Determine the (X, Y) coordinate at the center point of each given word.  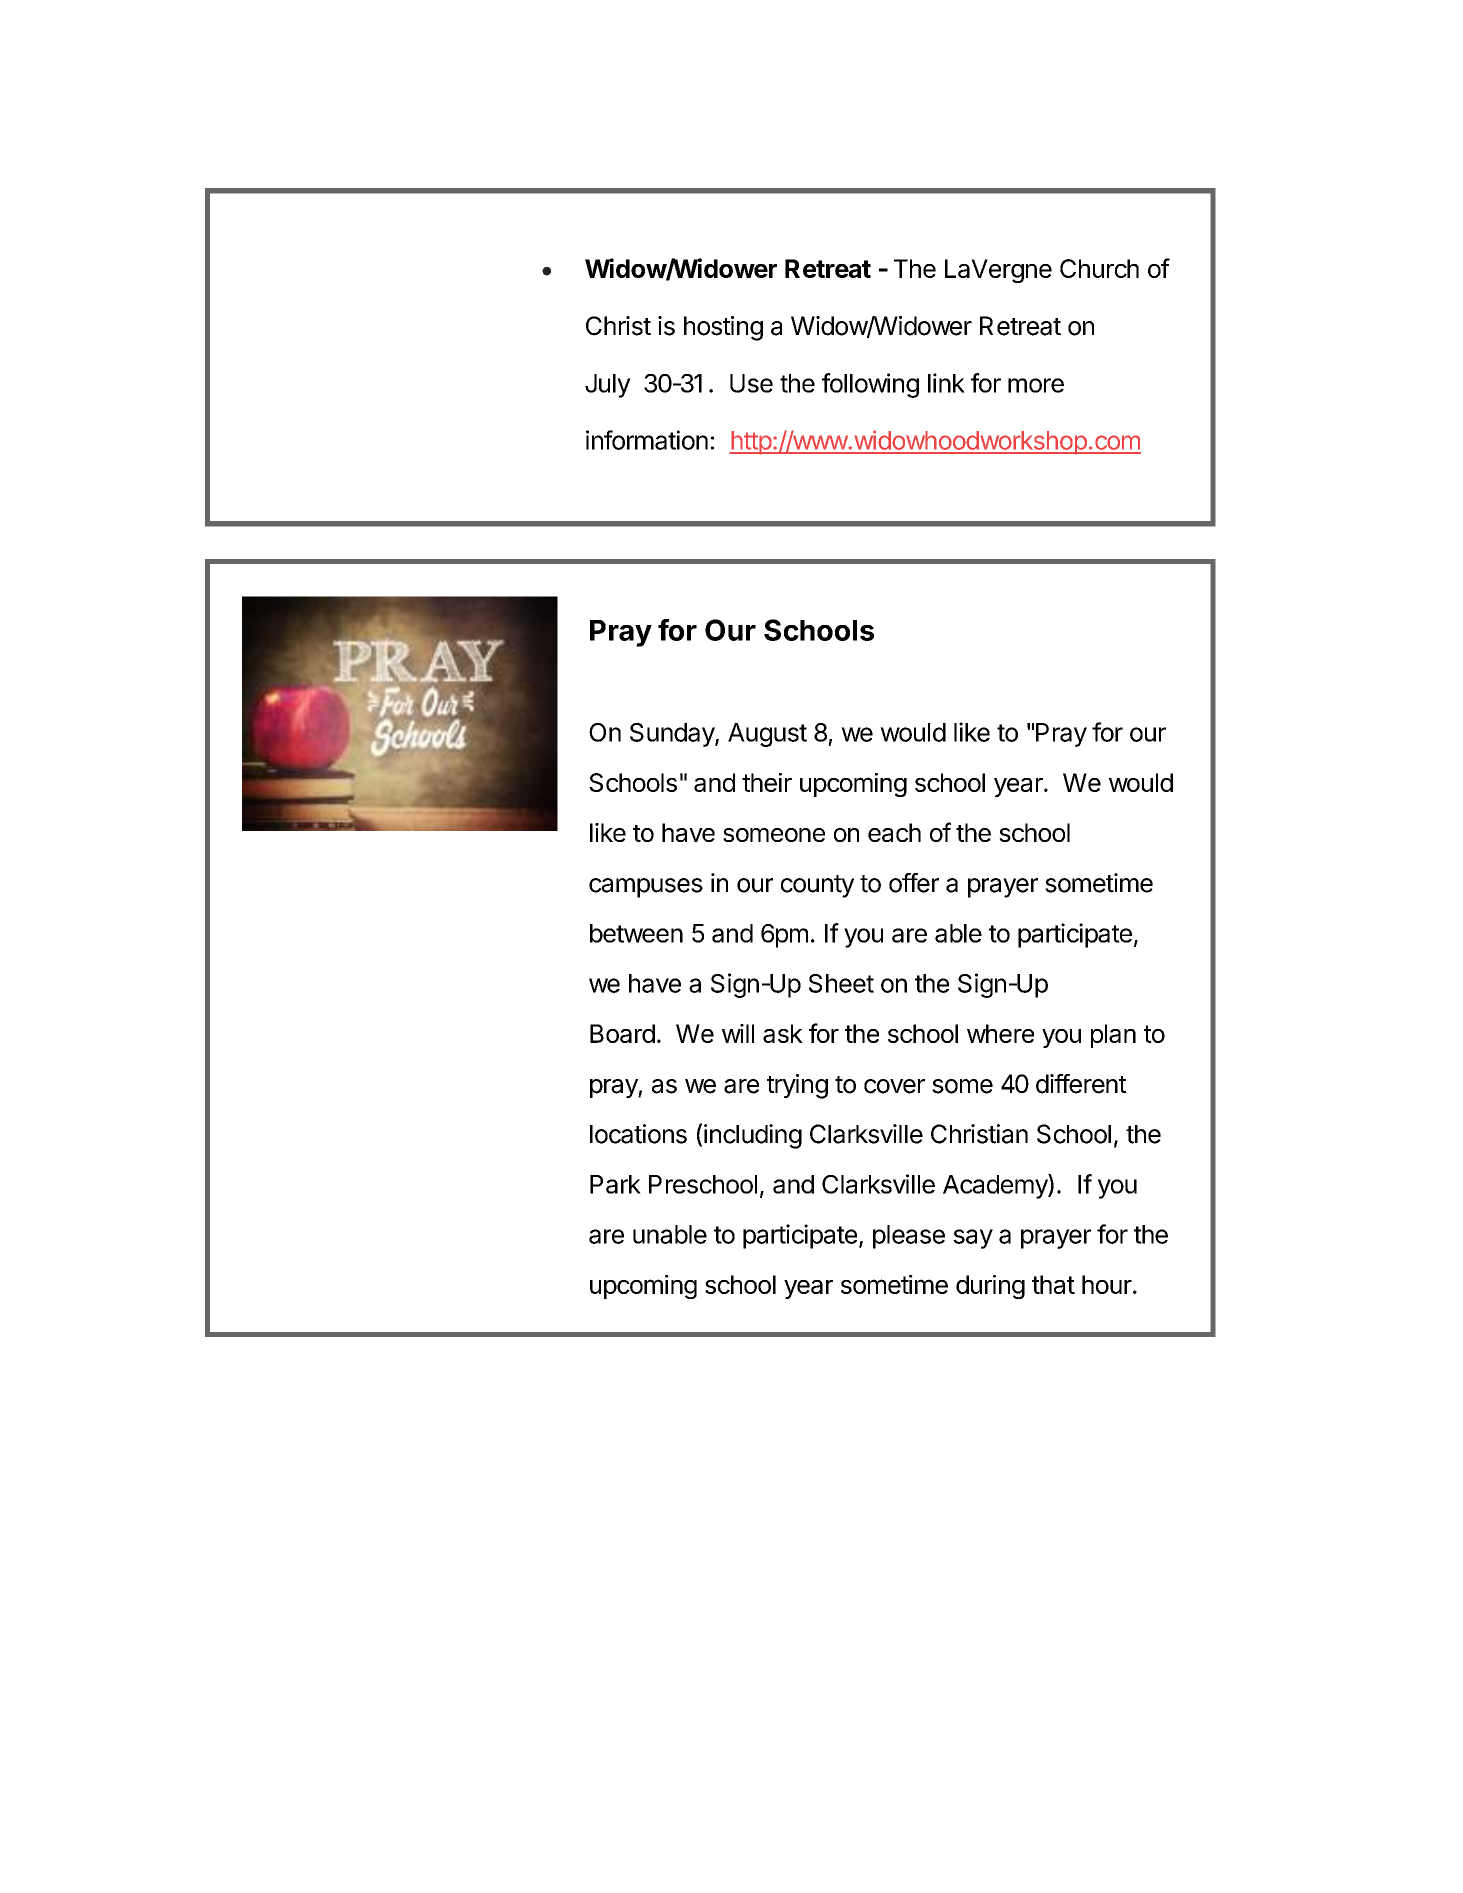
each (894, 832)
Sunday (673, 735)
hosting (723, 328)
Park (615, 1184)
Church (1099, 268)
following (870, 385)
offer (914, 883)
